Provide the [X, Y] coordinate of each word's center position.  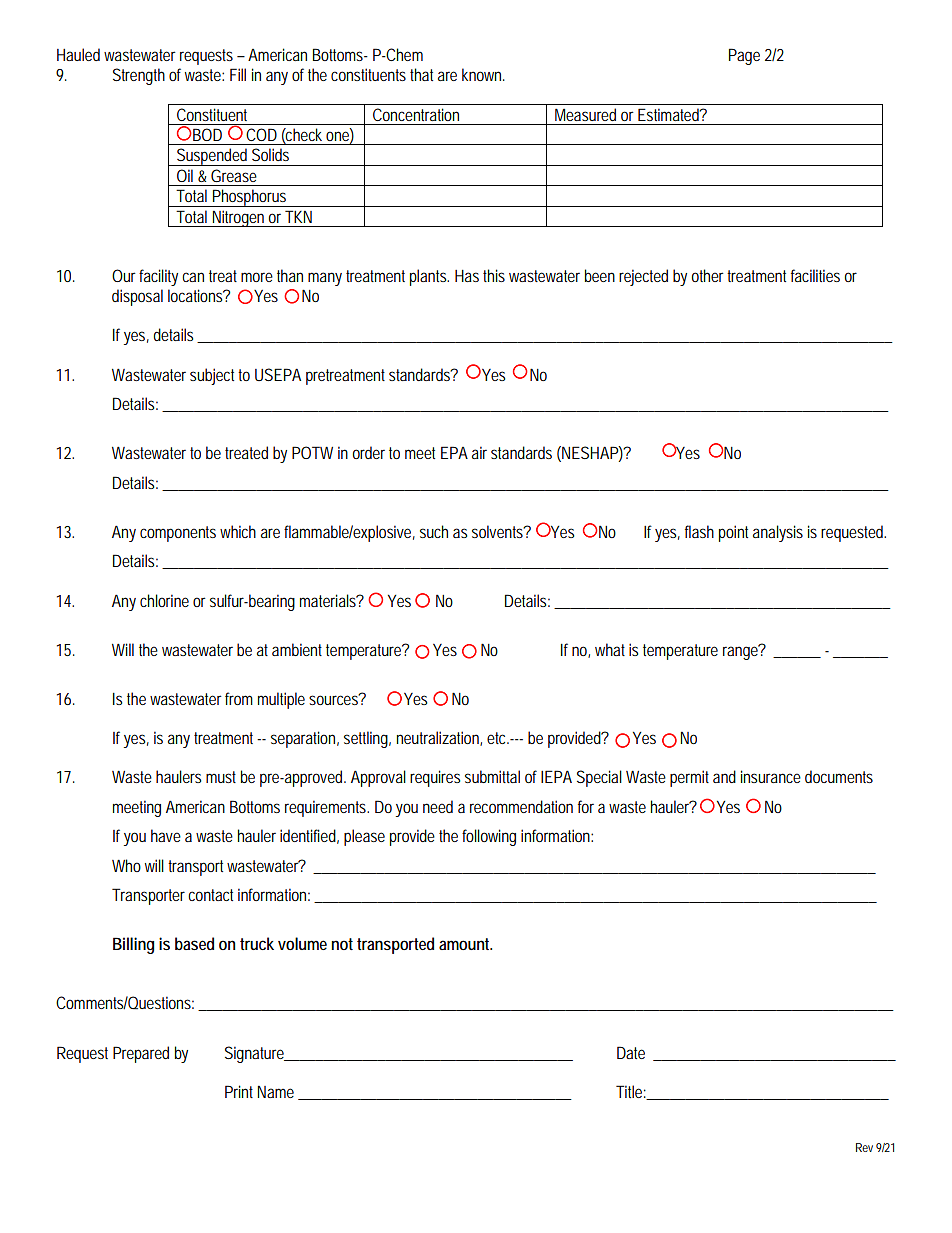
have [166, 835]
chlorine [164, 600]
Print [239, 1091]
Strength [139, 76]
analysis [778, 533]
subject [214, 376]
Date [631, 1052]
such [434, 531]
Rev [864, 1147]
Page [744, 56]
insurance [771, 776]
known [483, 74]
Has [467, 276]
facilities [815, 275]
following [489, 837]
